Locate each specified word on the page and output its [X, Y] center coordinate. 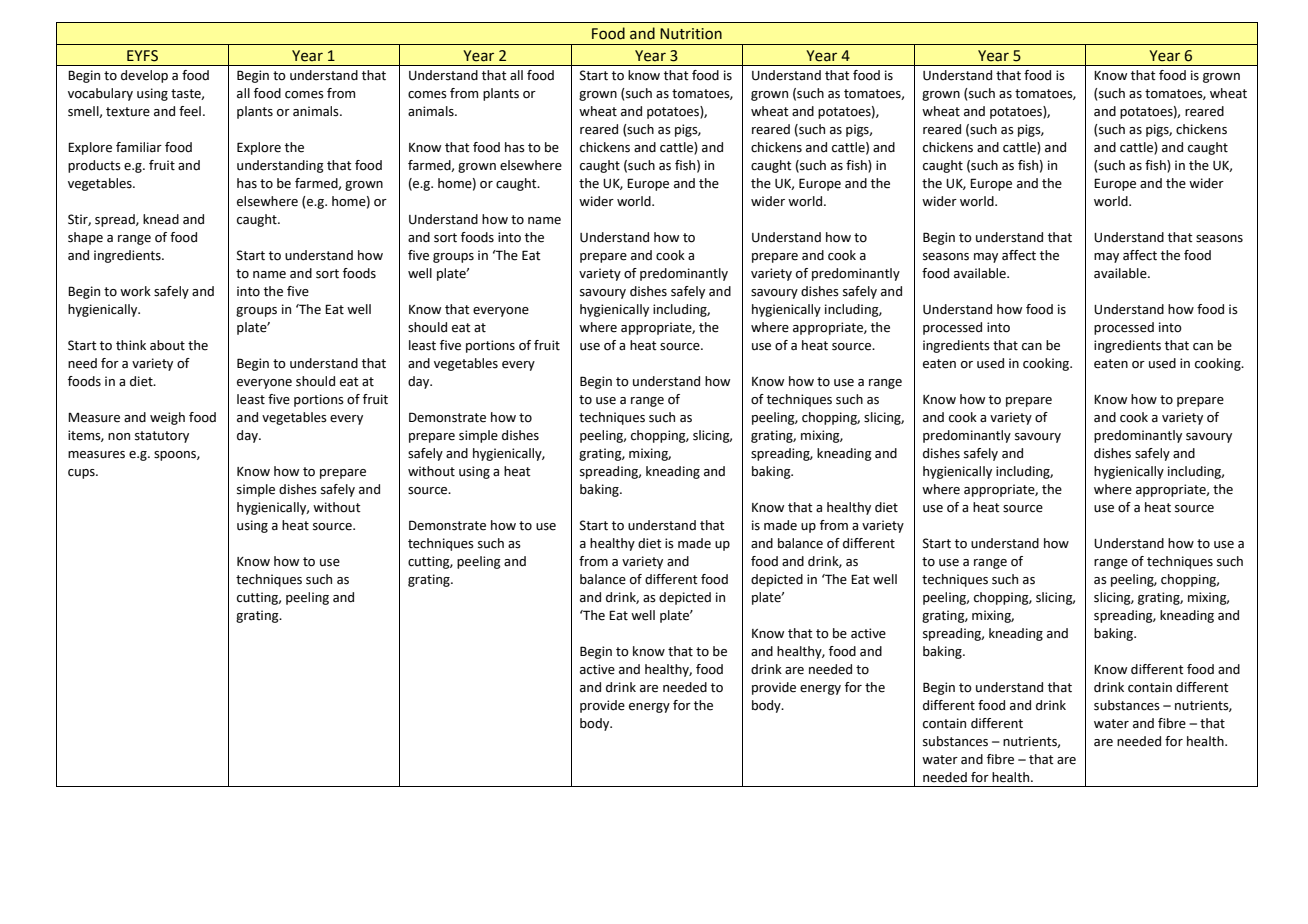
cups [82, 474]
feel [190, 111]
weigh [167, 418]
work [135, 291]
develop [144, 76]
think [131, 345]
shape [85, 238]
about [167, 345]
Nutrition [691, 34]
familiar [139, 147]
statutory [162, 437]
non [119, 437]
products [94, 166]
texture [128, 112]
